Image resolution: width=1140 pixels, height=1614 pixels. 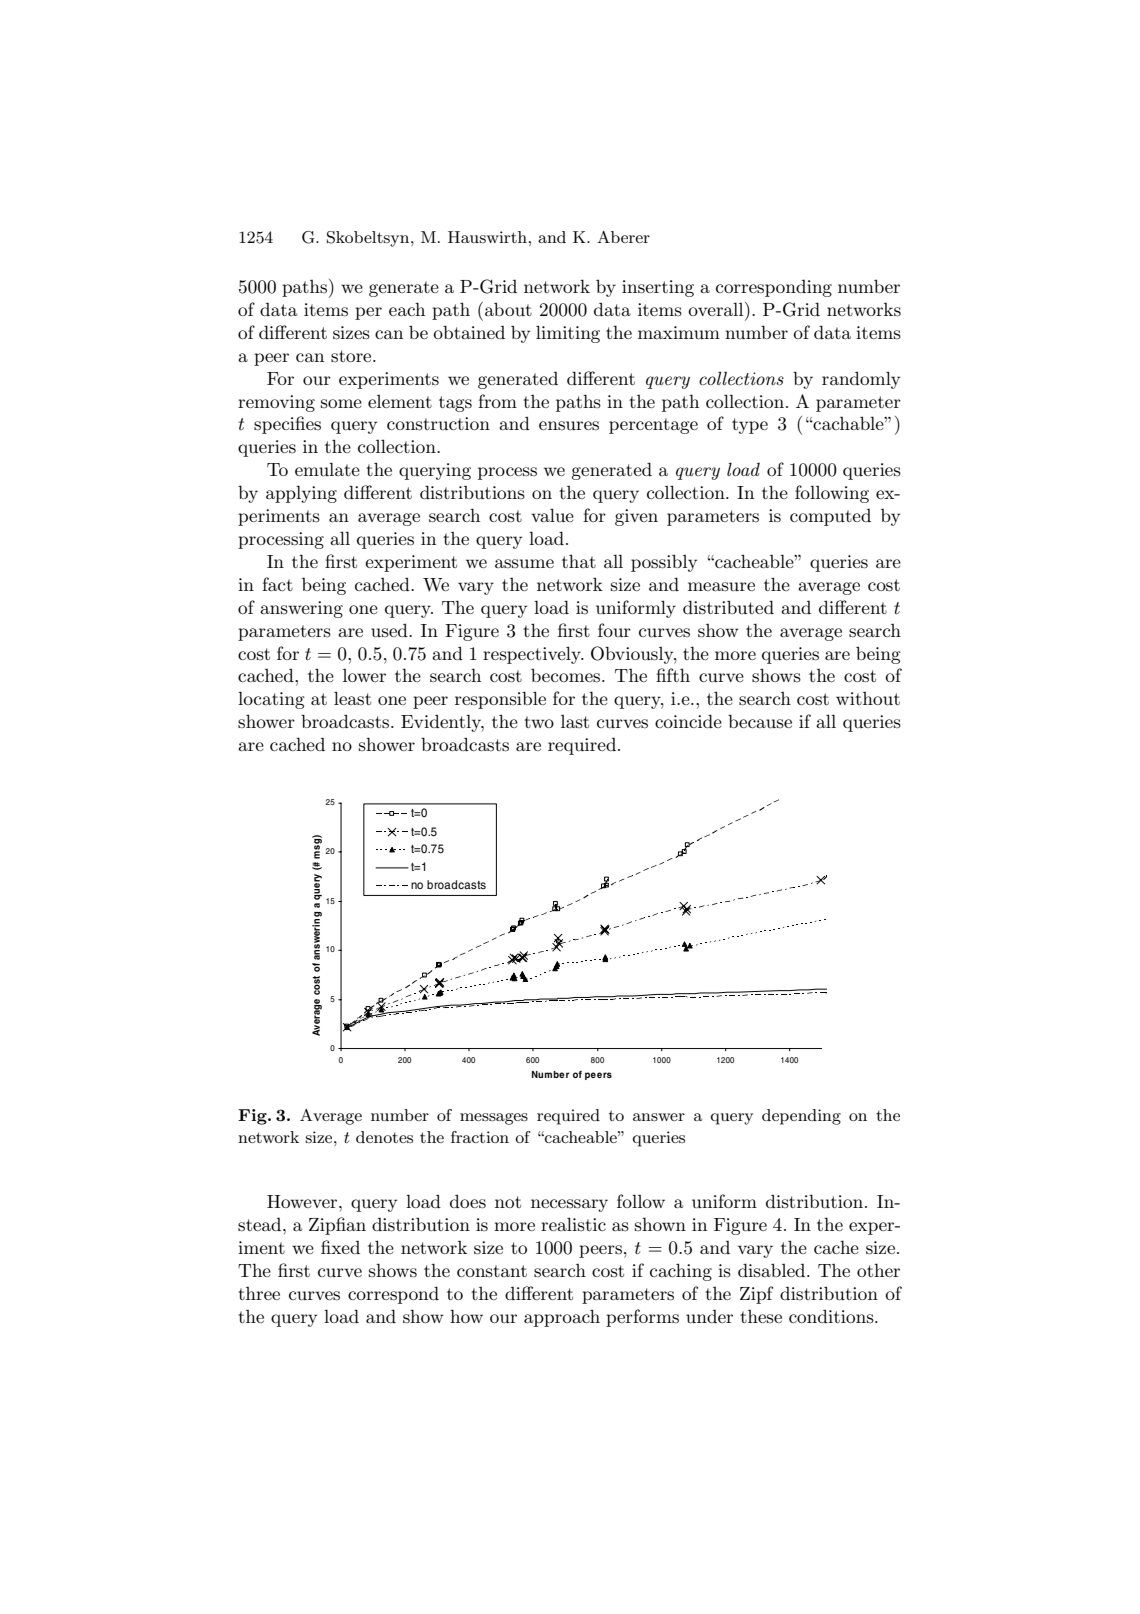 I want to click on distributed, so click(x=728, y=607).
